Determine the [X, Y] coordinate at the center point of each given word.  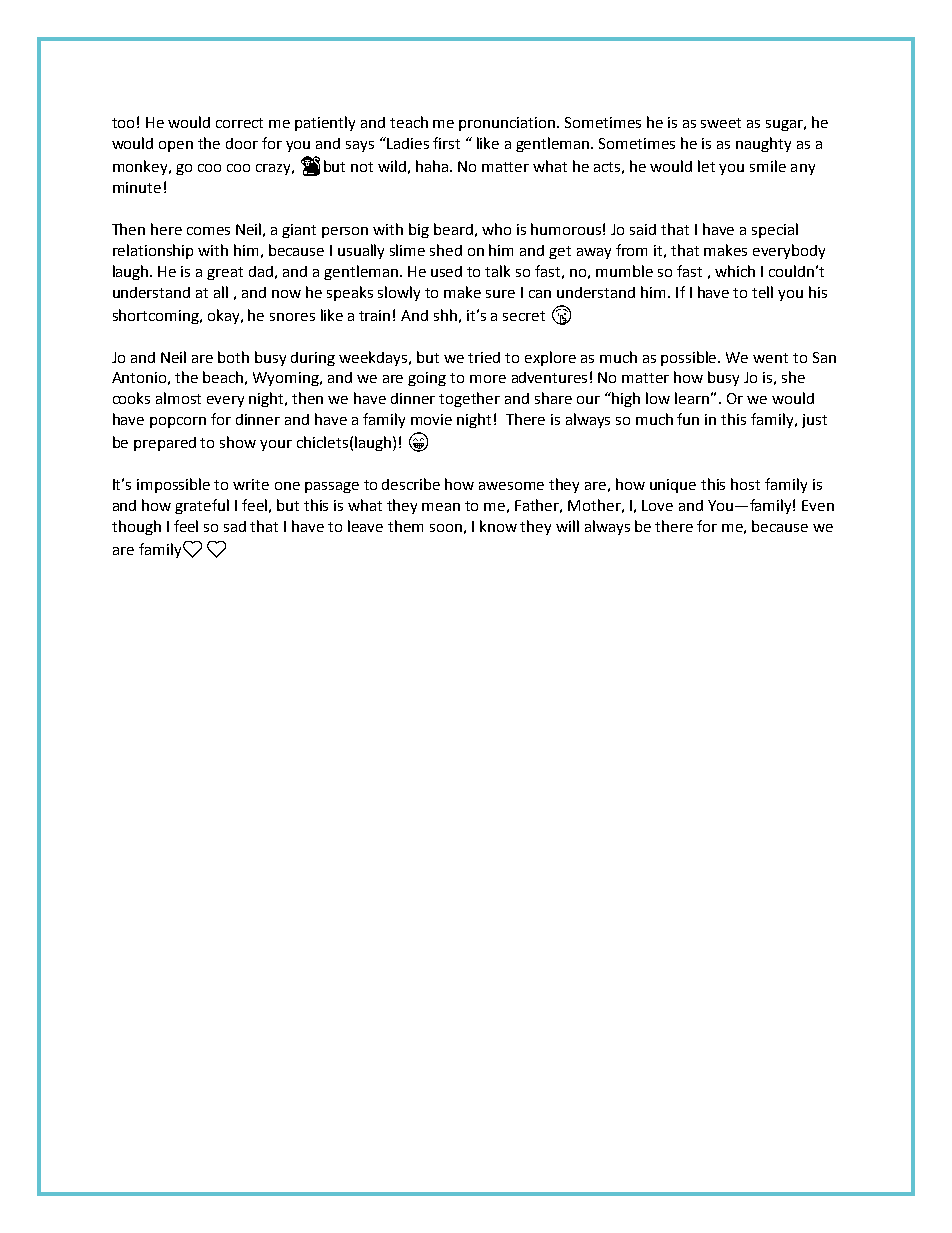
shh [445, 315]
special [775, 230]
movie [431, 419]
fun [688, 419]
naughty [763, 144]
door [242, 143]
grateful [202, 506]
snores [292, 317]
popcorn [178, 422]
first [446, 143]
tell [762, 292]
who [496, 229]
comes [208, 231]
